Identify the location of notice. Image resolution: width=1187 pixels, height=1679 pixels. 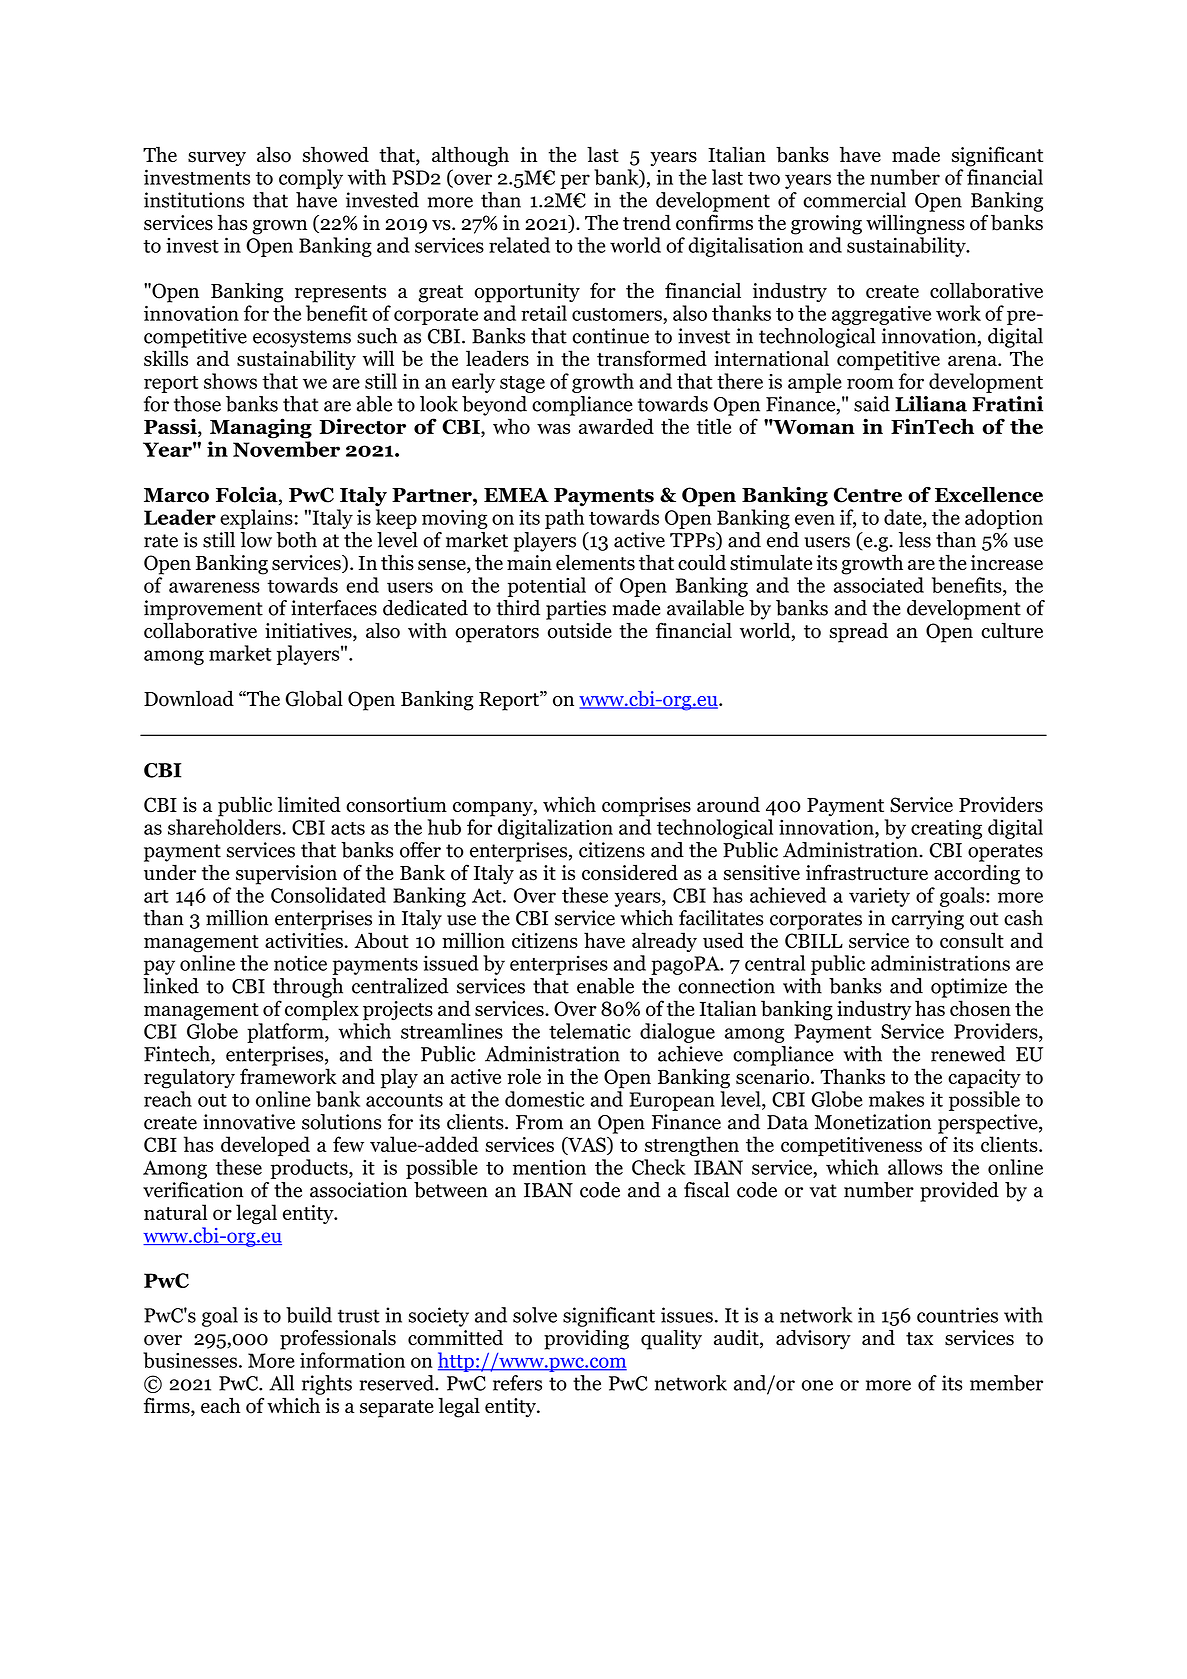
(300, 963).
